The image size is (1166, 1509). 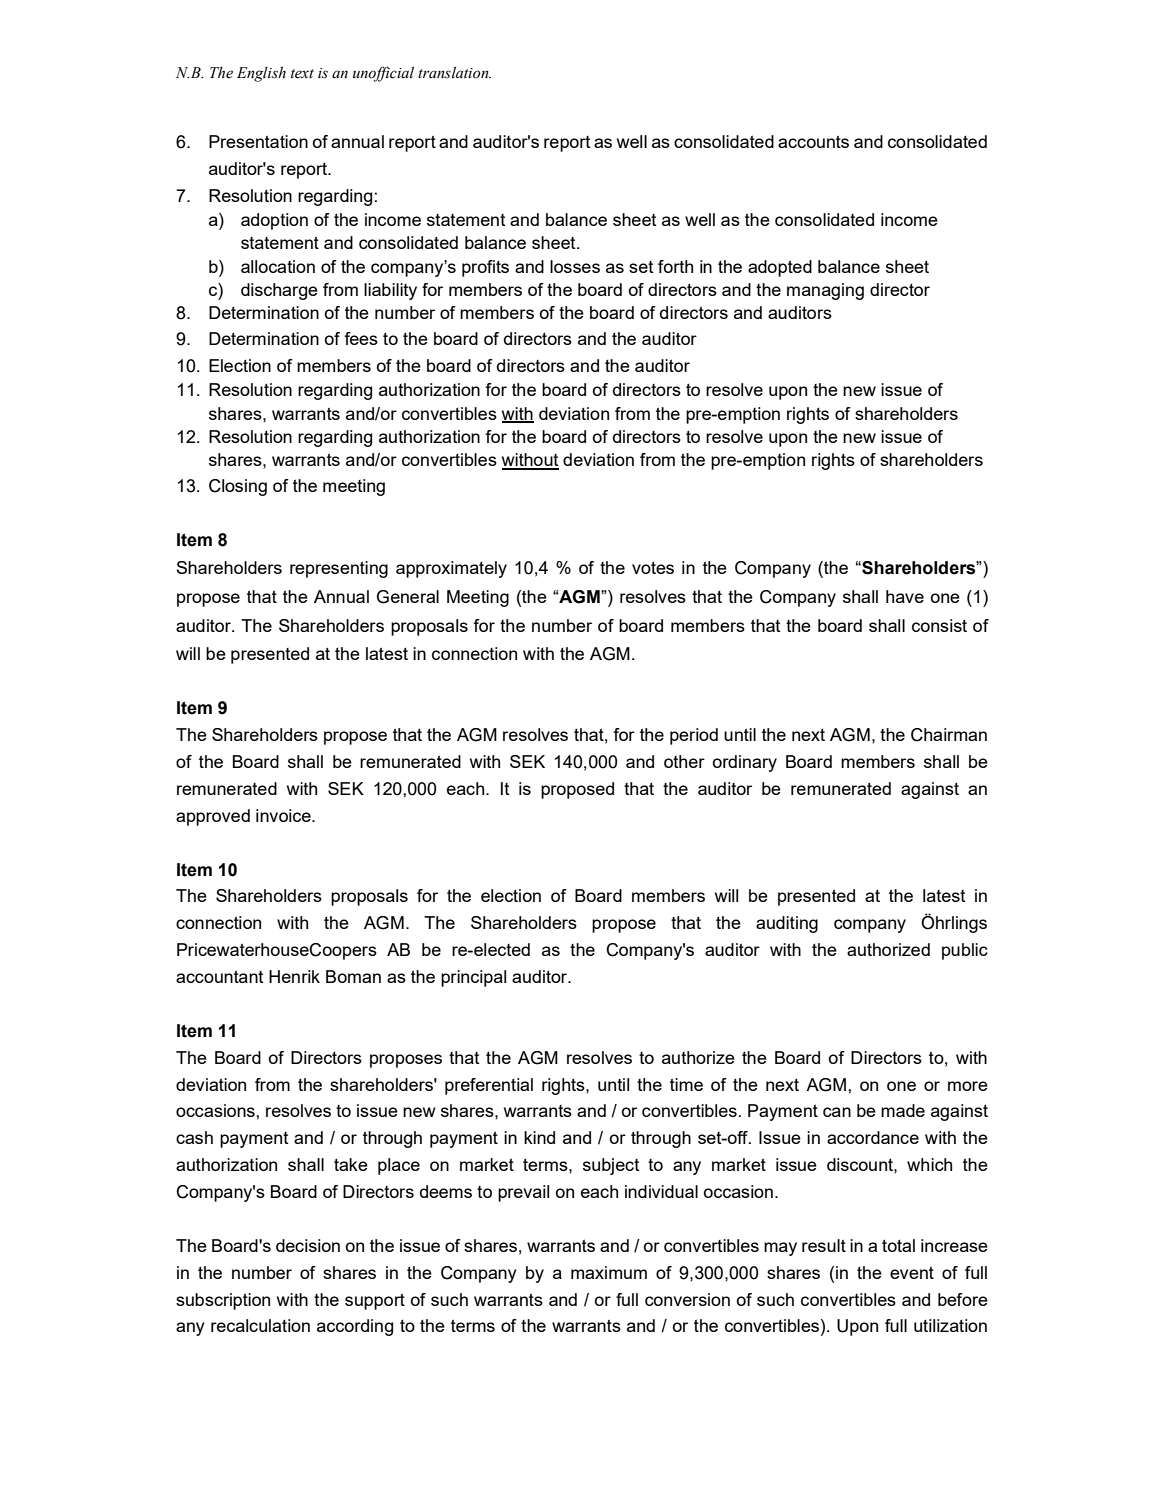 What do you see at coordinates (905, 596) in the screenshot?
I see `have` at bounding box center [905, 596].
